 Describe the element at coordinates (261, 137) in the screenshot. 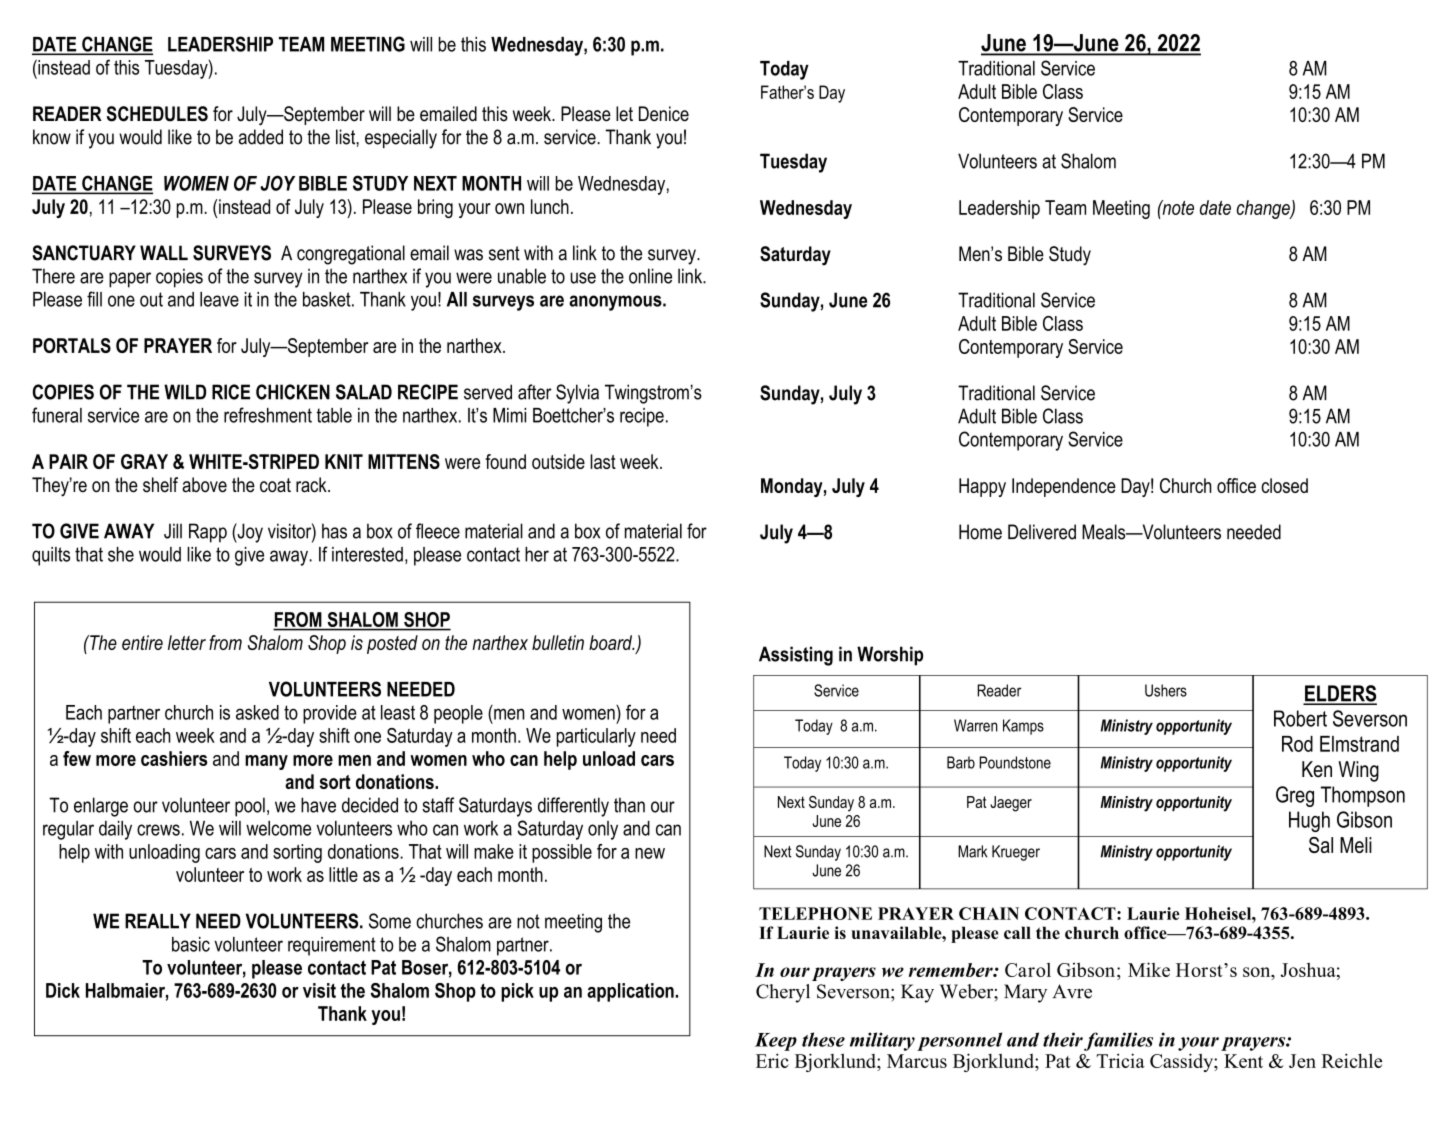

I see `added` at that location.
